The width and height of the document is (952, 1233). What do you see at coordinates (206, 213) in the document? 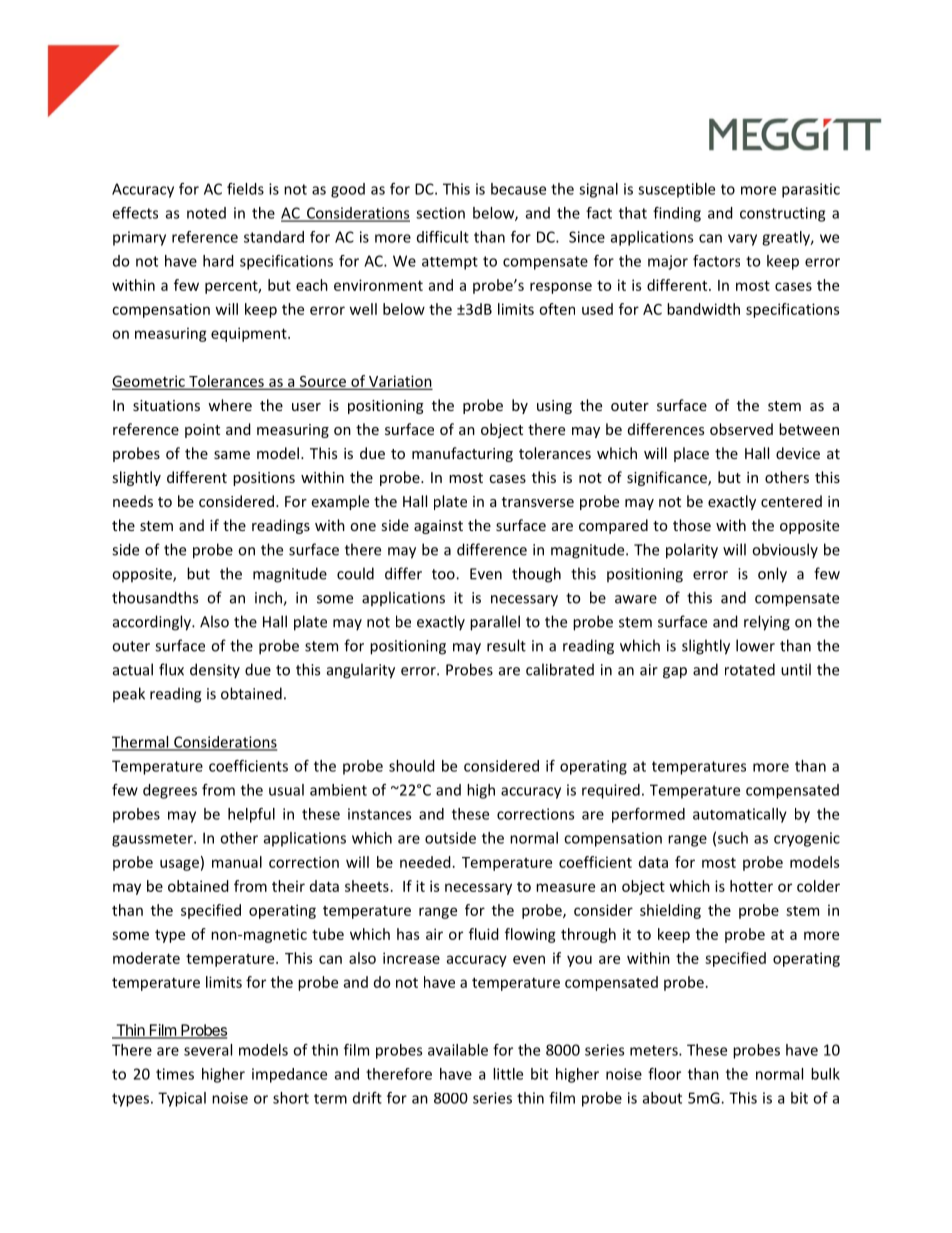
I see `noted` at bounding box center [206, 213].
